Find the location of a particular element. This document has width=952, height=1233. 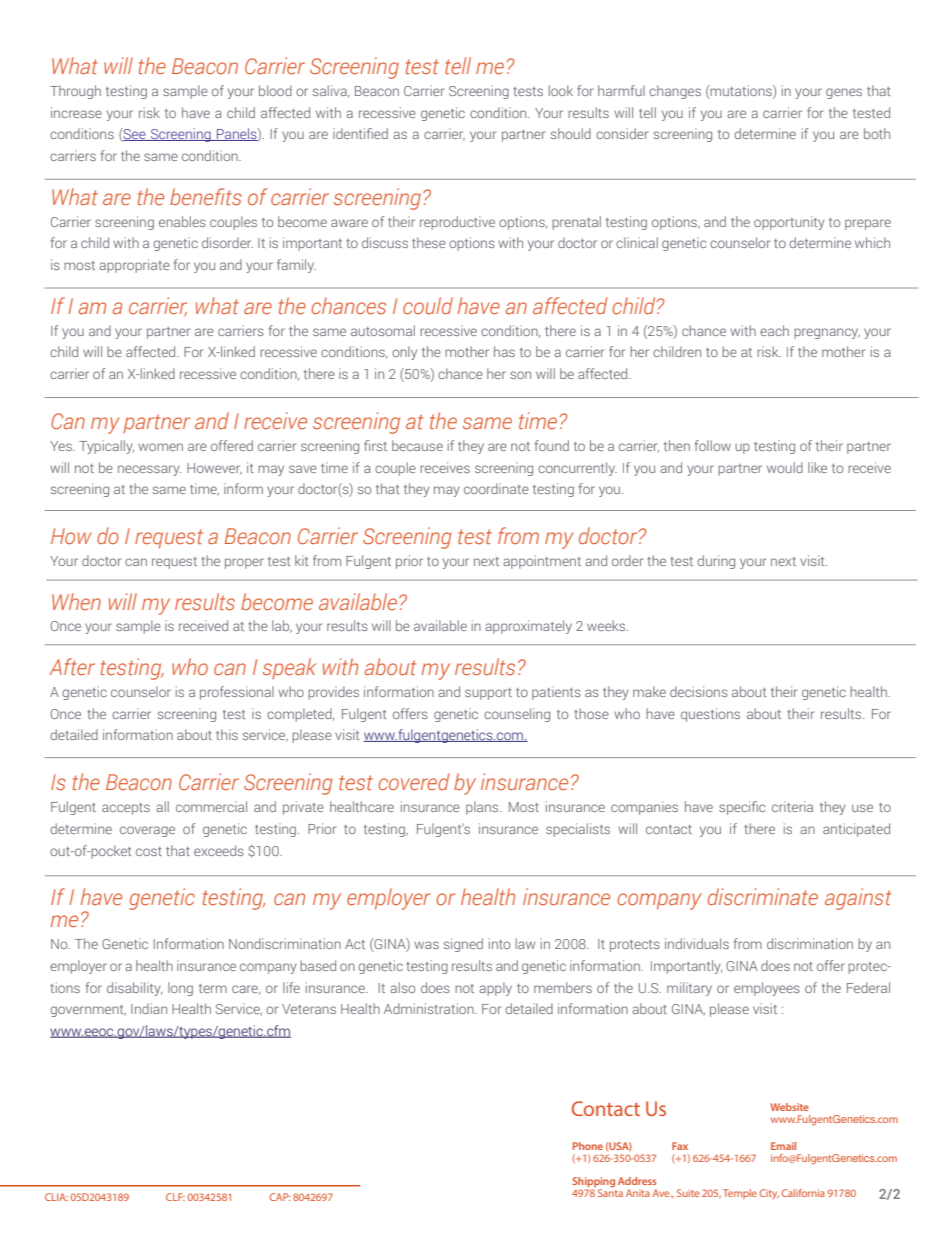

approximately is located at coordinates (528, 627).
